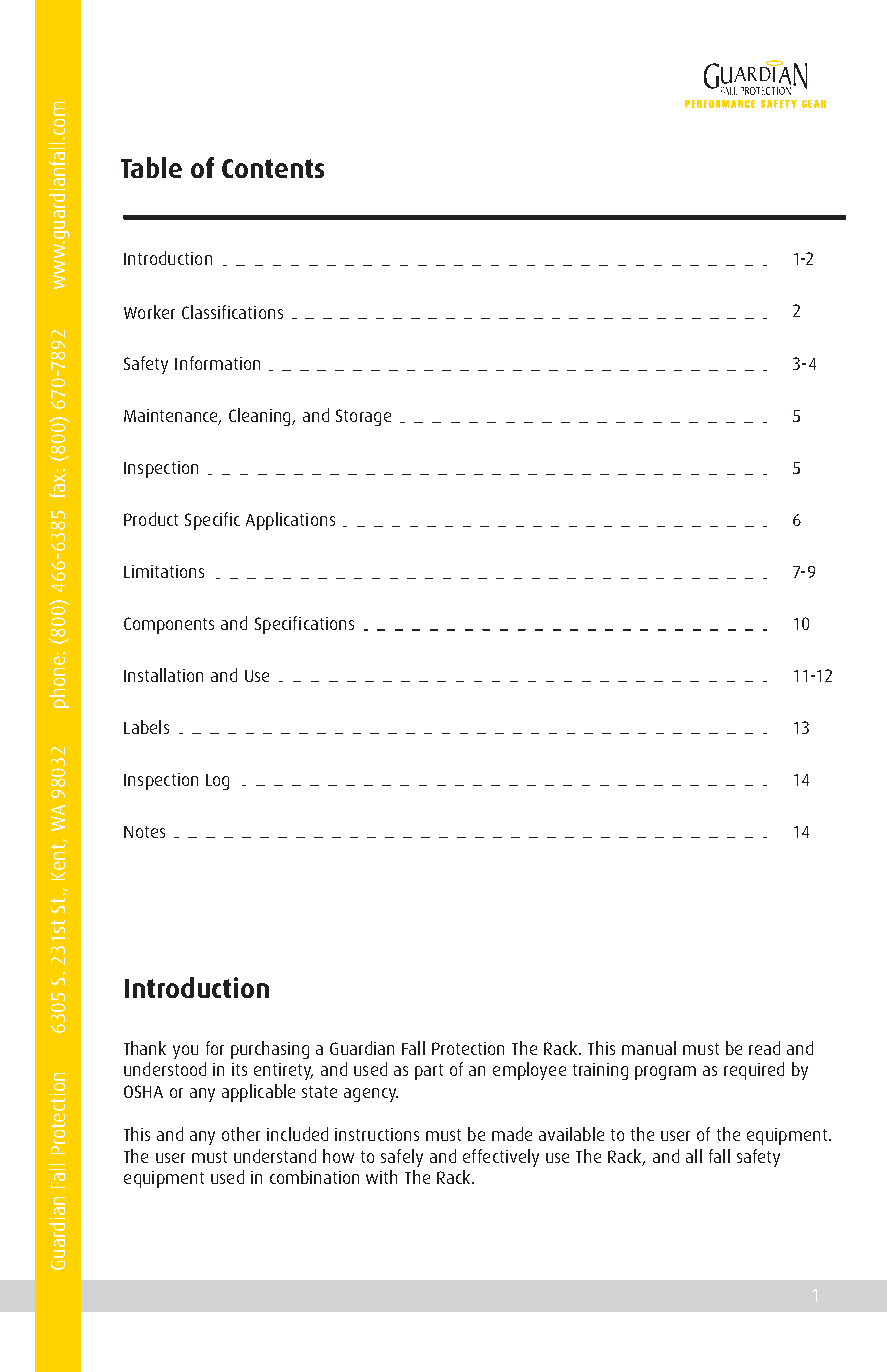 The height and width of the screenshot is (1372, 887). I want to click on Product, so click(151, 519).
